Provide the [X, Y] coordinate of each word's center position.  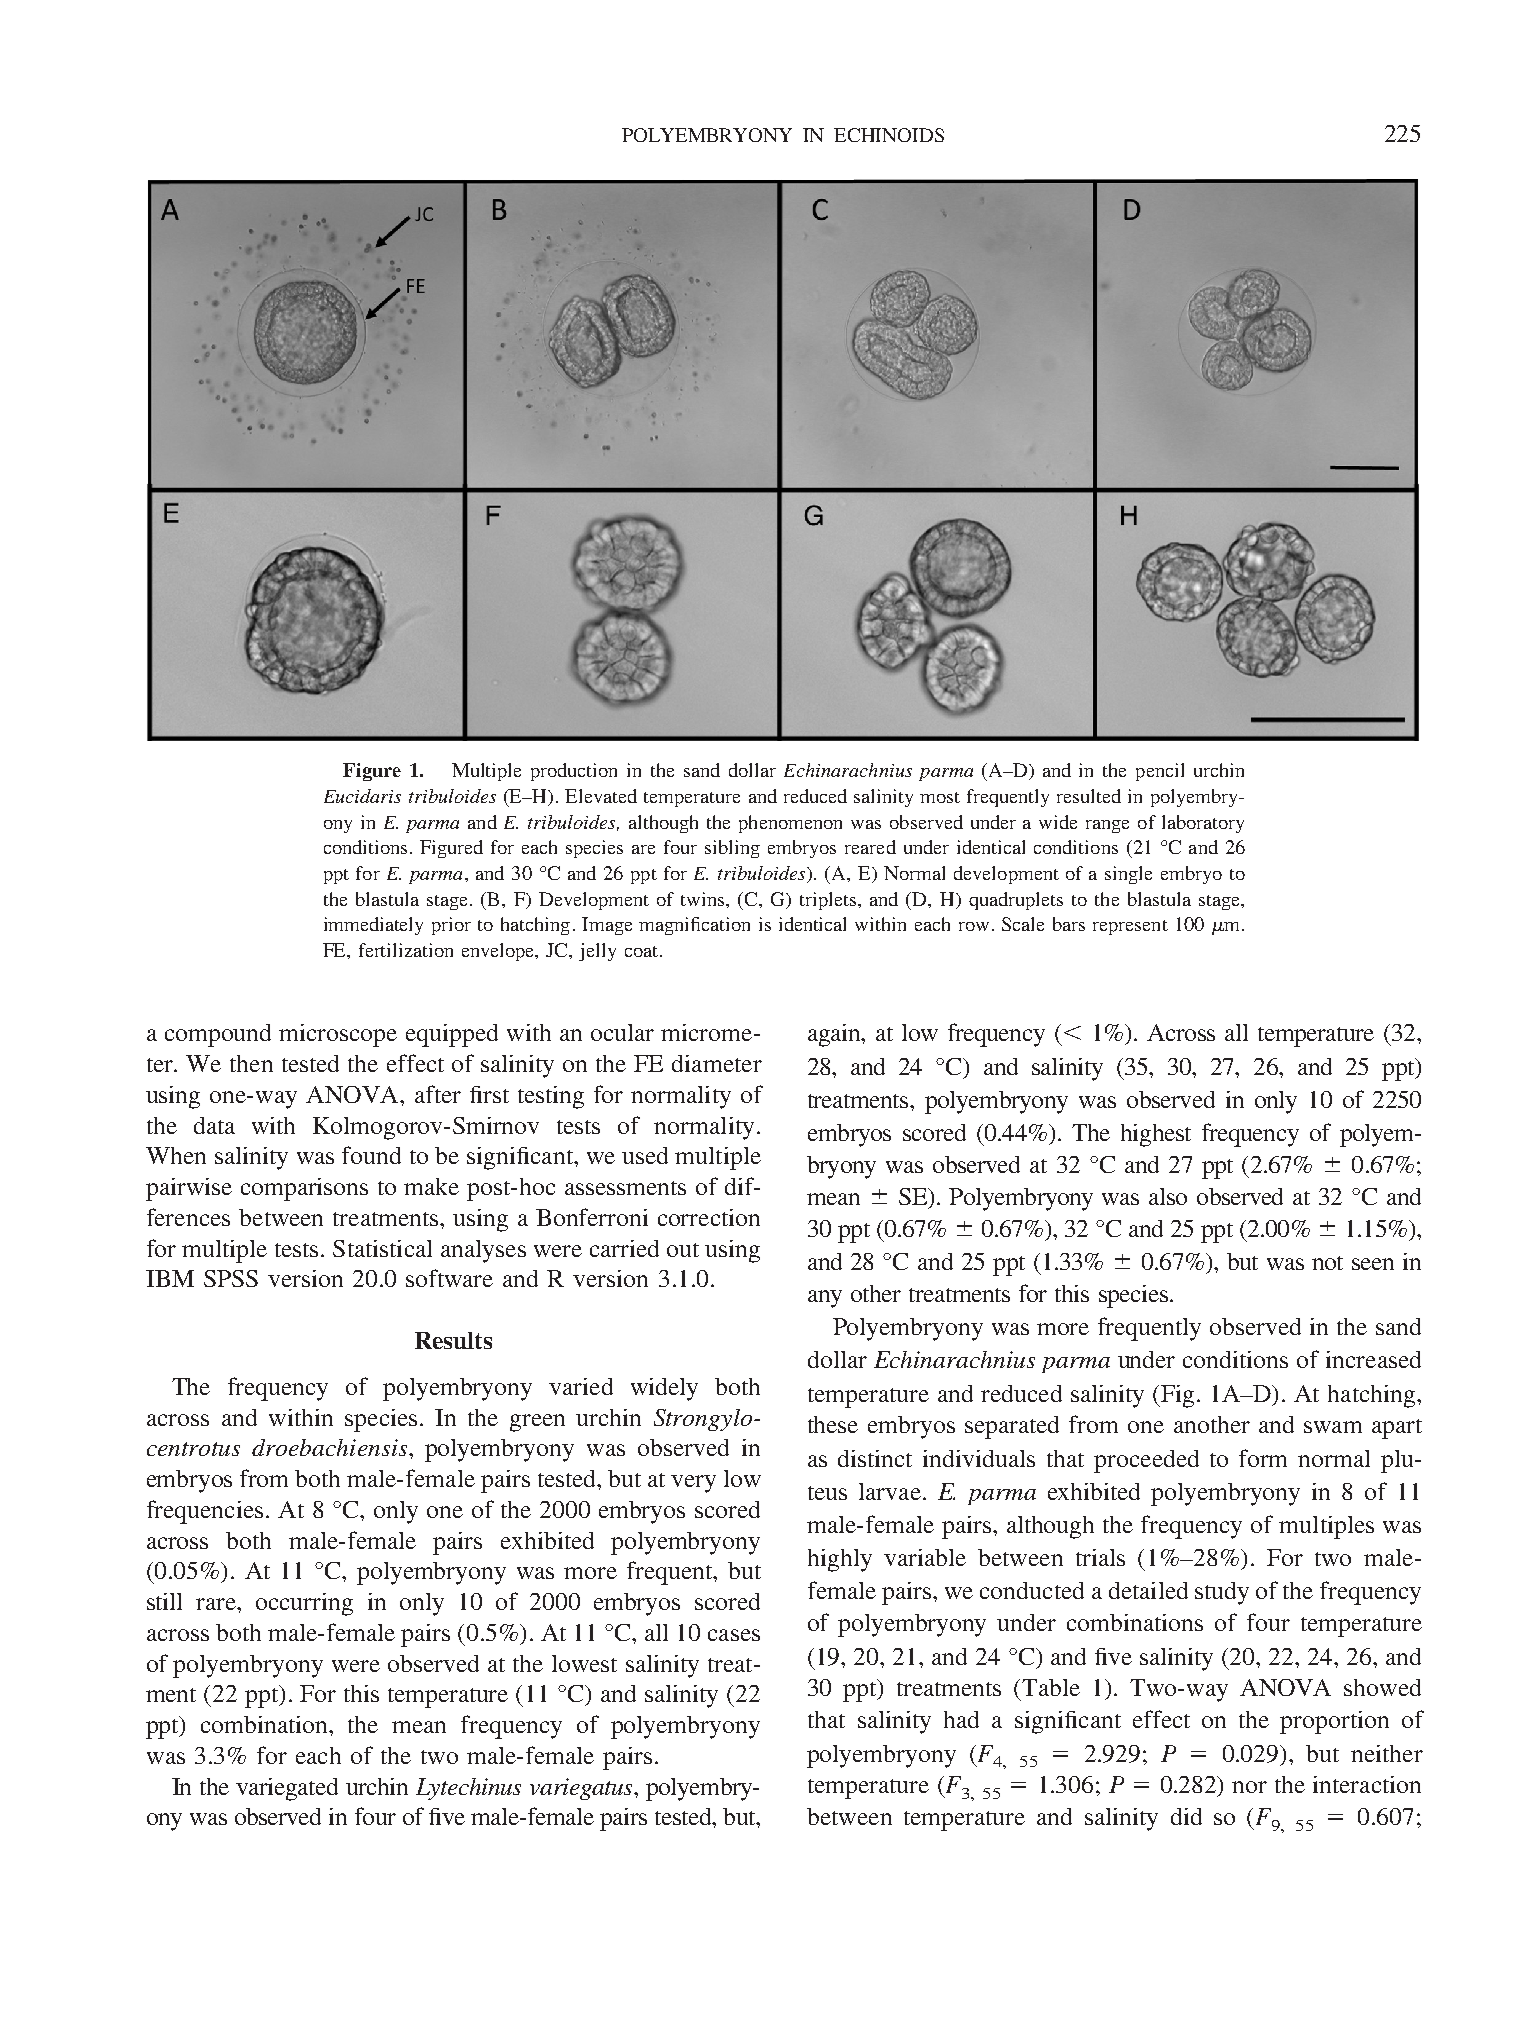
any [825, 1299]
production [574, 772]
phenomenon [790, 824]
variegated [287, 1789]
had [961, 1719]
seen [1373, 1264]
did [1186, 1816]
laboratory [1203, 824]
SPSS [231, 1278]
